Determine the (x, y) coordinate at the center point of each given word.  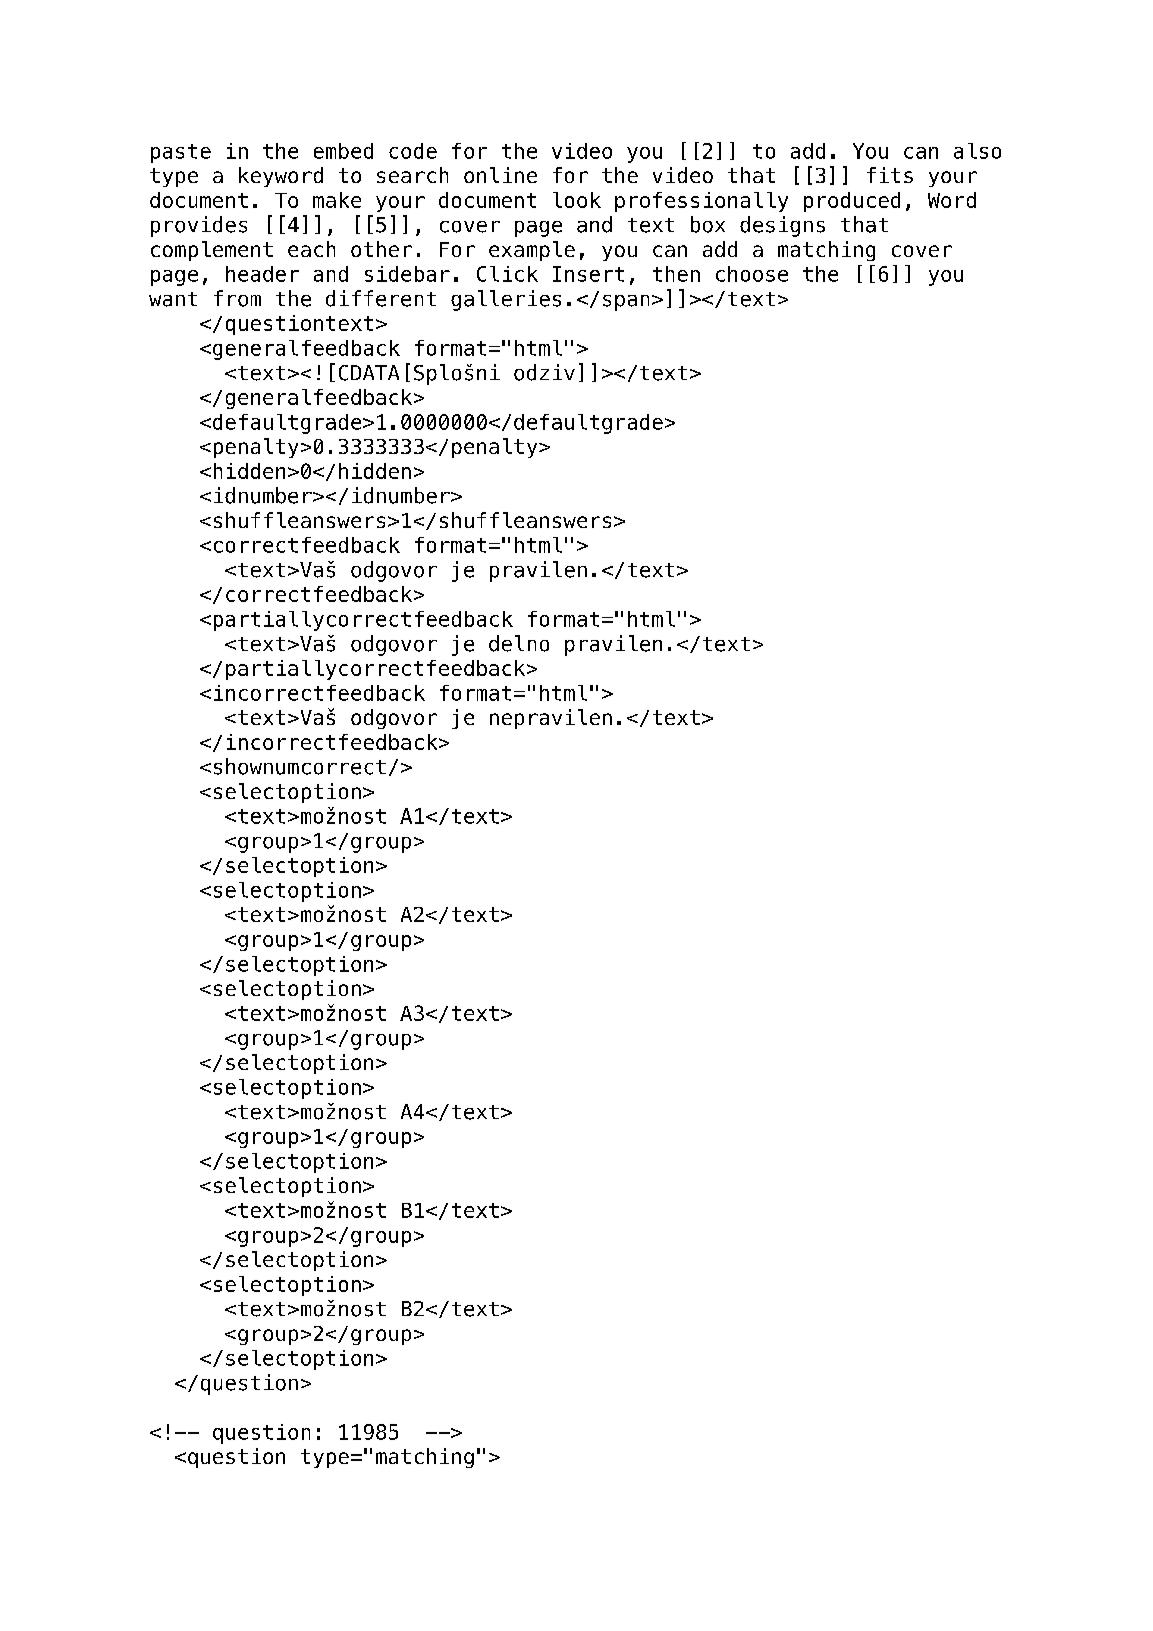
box (708, 224)
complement (212, 251)
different (381, 298)
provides (199, 226)
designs (782, 226)
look (577, 200)
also (977, 151)
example (532, 251)
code (413, 151)
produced (852, 202)
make (337, 200)
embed (343, 151)
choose (752, 274)
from (237, 298)
